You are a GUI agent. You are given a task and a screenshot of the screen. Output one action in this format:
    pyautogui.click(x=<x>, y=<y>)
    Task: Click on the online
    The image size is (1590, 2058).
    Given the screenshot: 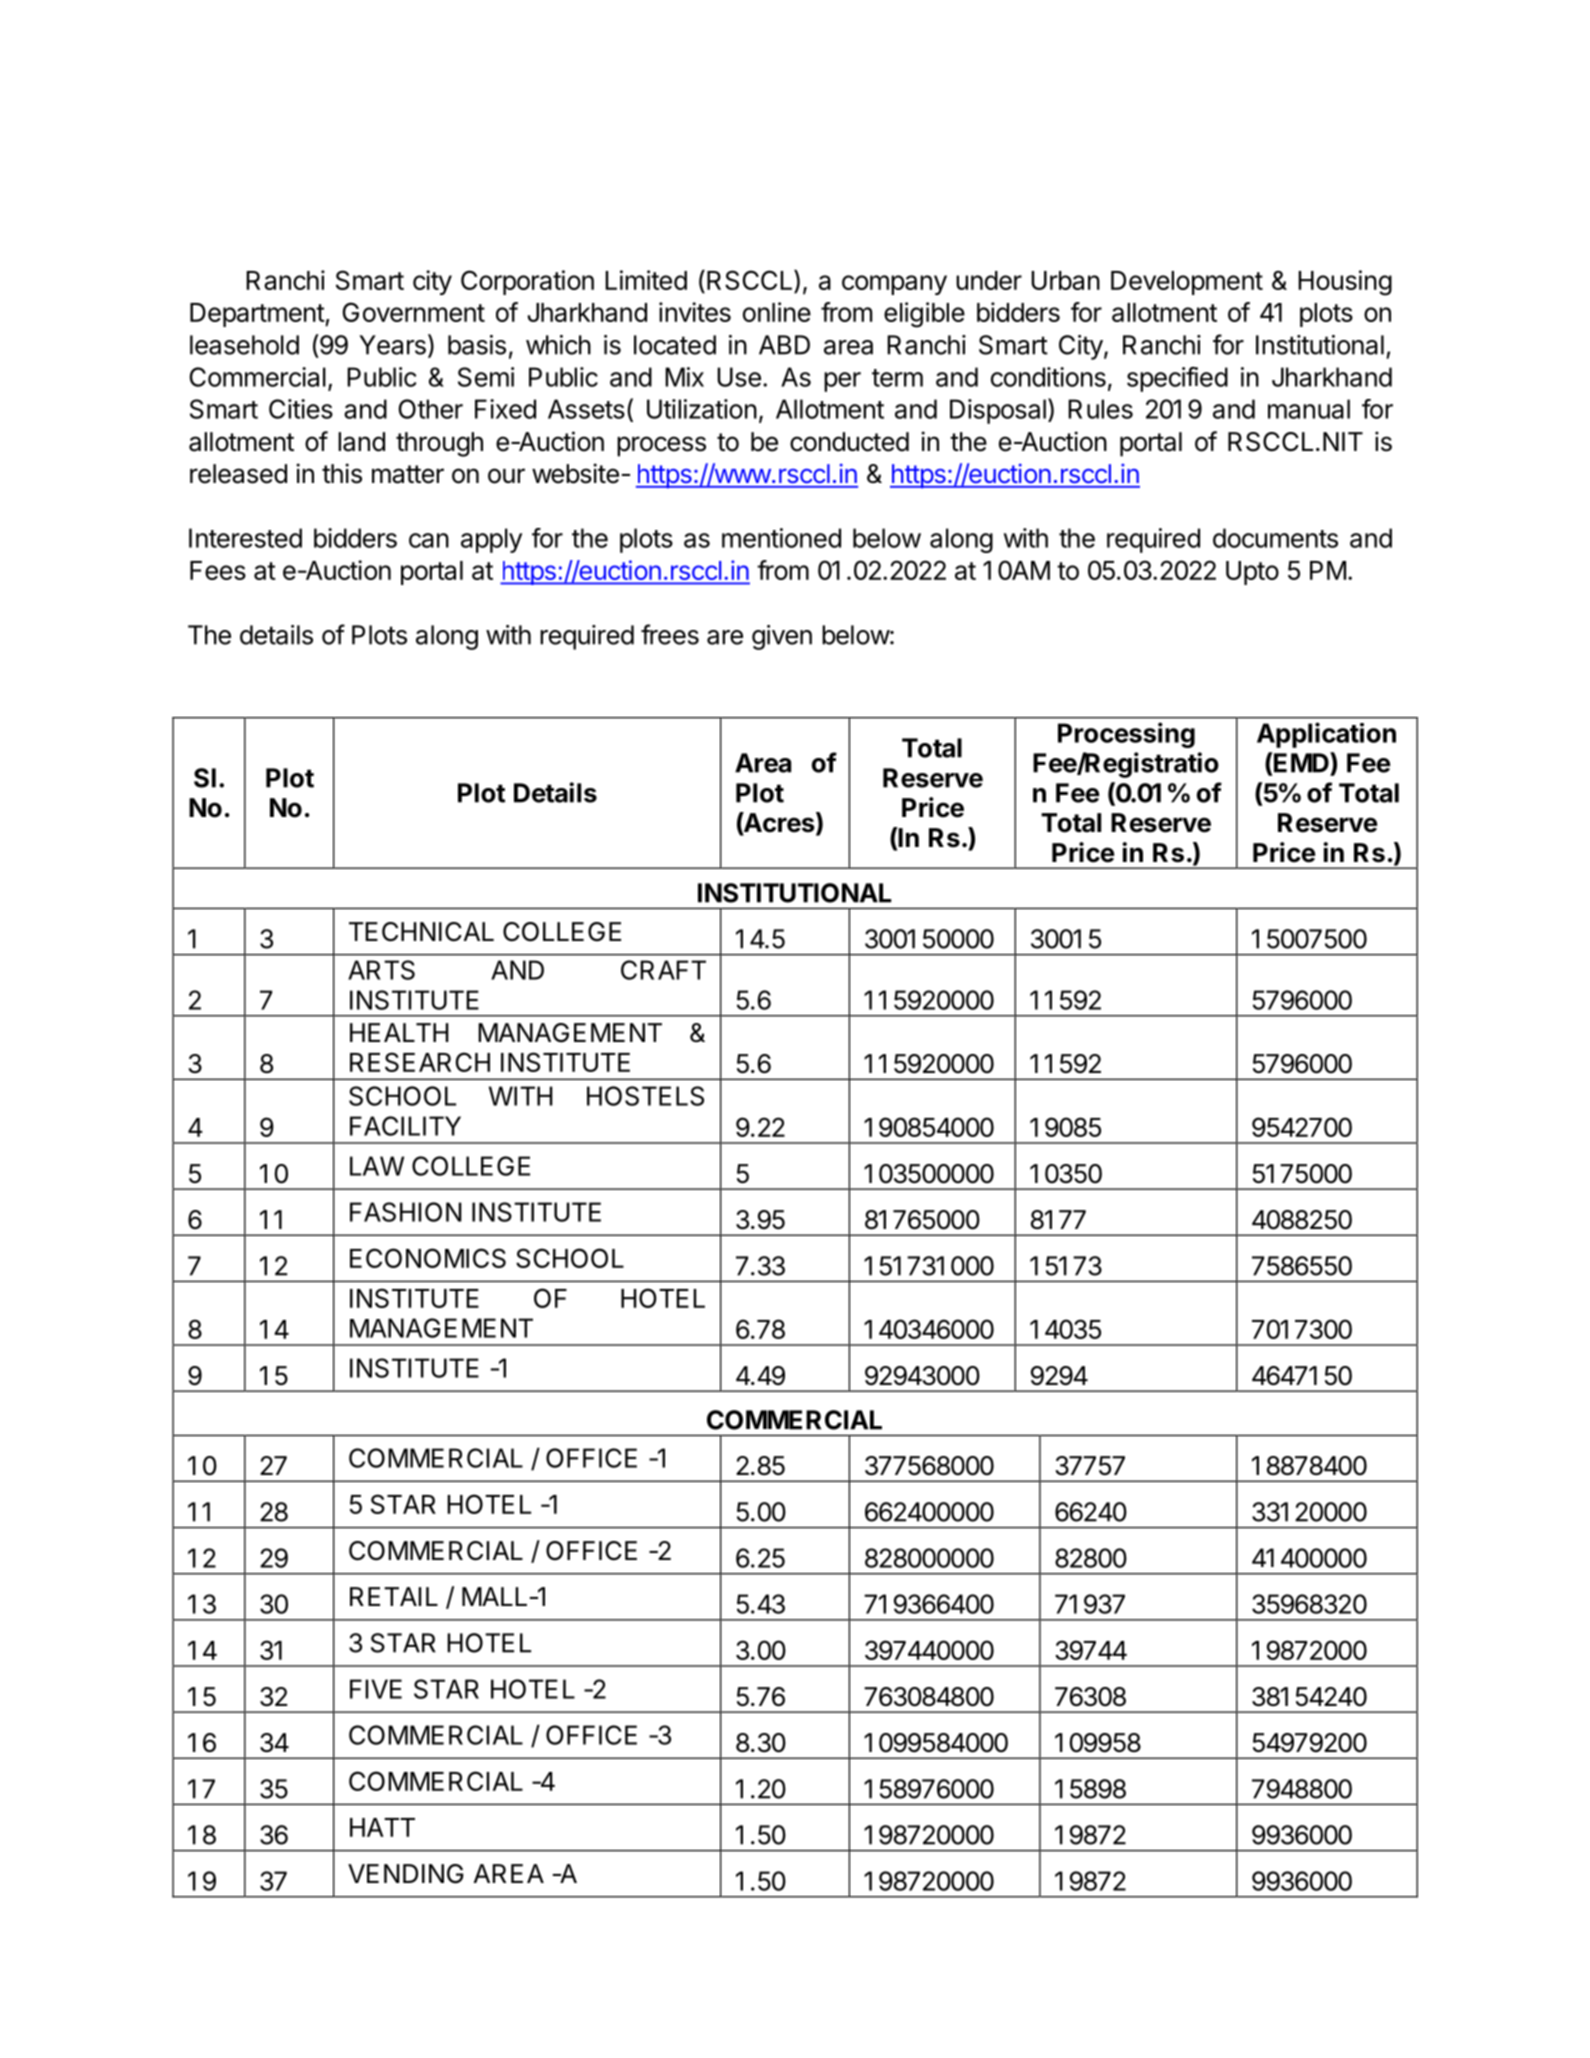 What is the action you would take?
    pyautogui.click(x=777, y=312)
